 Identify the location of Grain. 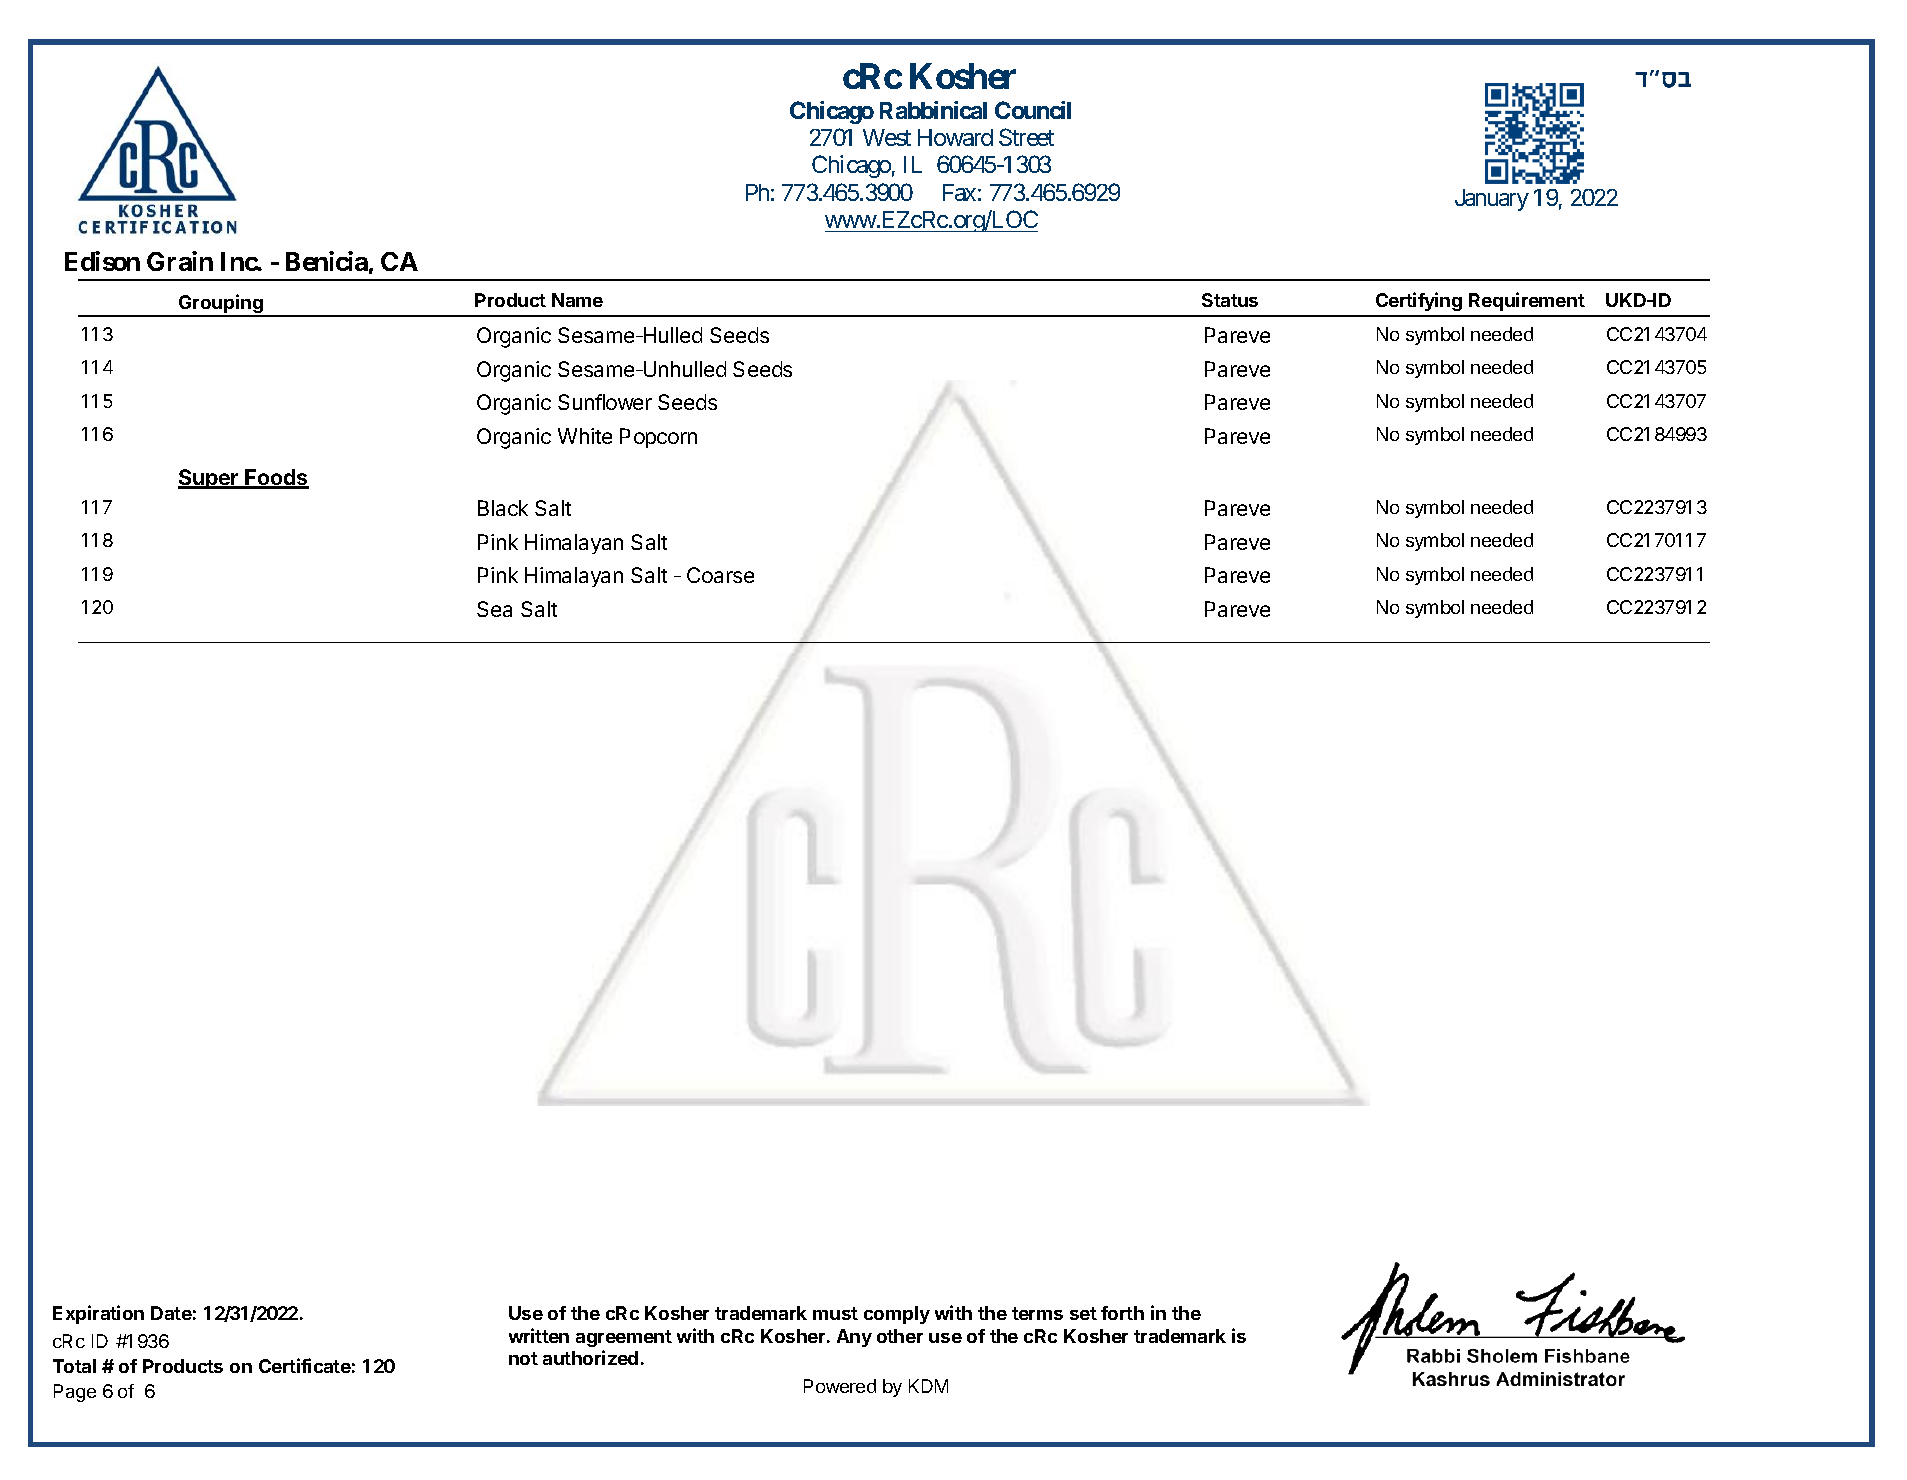
(180, 261).
